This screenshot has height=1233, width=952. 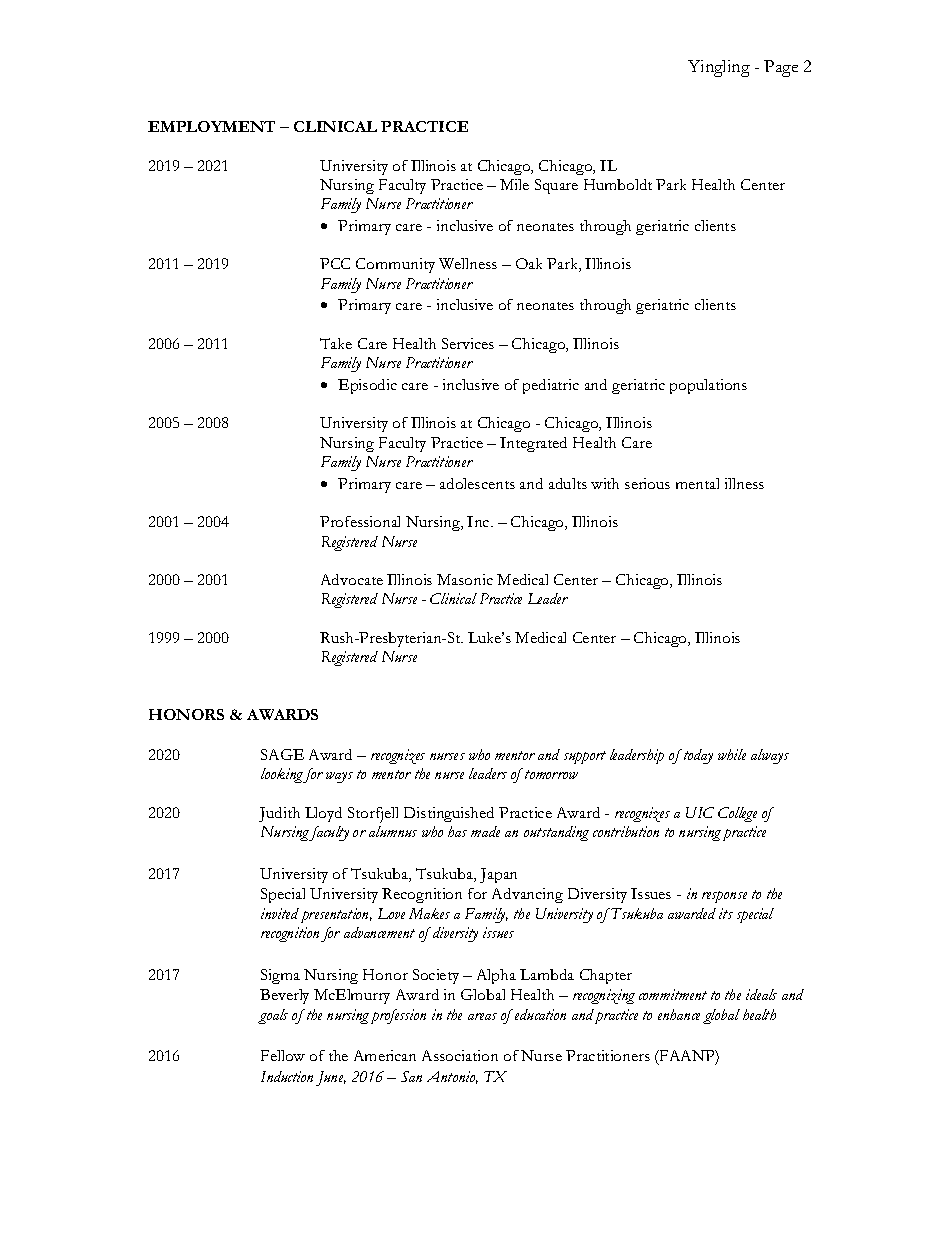 I want to click on Association, so click(x=460, y=1055).
